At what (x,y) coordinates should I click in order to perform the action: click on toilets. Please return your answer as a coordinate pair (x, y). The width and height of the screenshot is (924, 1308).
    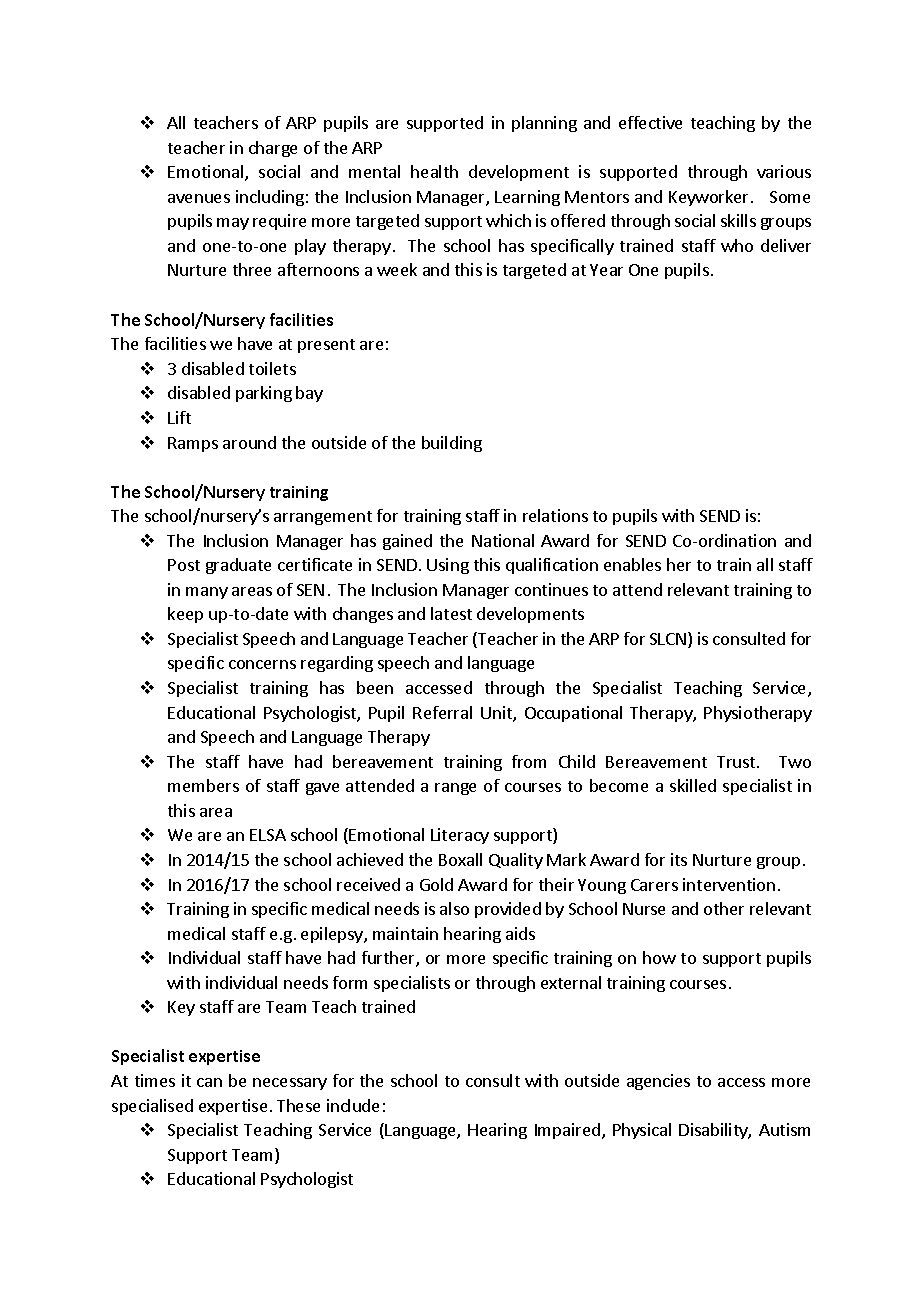
    Looking at the image, I should click on (272, 368).
